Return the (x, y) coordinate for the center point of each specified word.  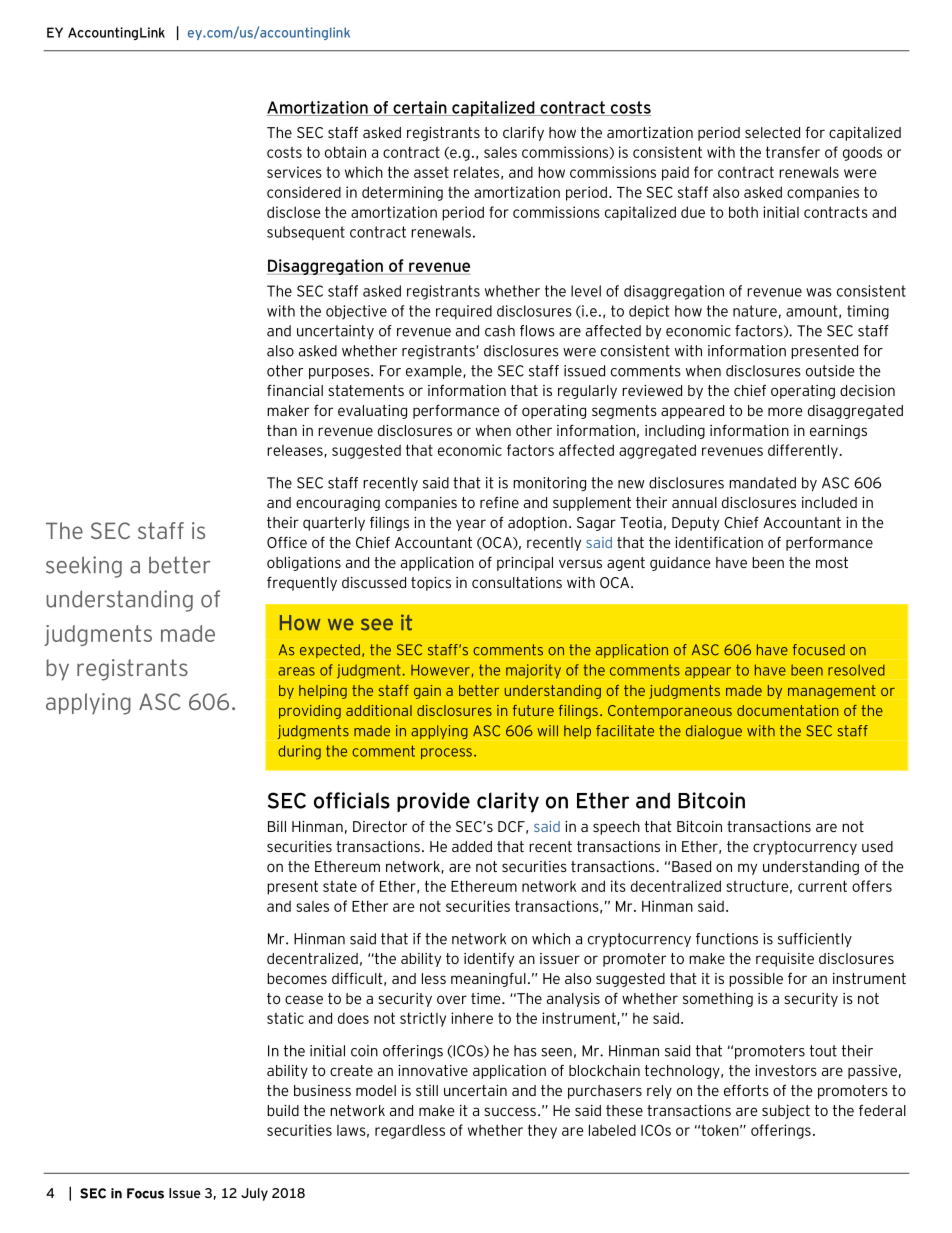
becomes (297, 978)
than (282, 430)
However (440, 670)
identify (489, 959)
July (254, 1194)
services (294, 172)
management (832, 692)
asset (431, 172)
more (785, 411)
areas (296, 671)
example (435, 372)
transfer (793, 152)
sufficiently (815, 940)
